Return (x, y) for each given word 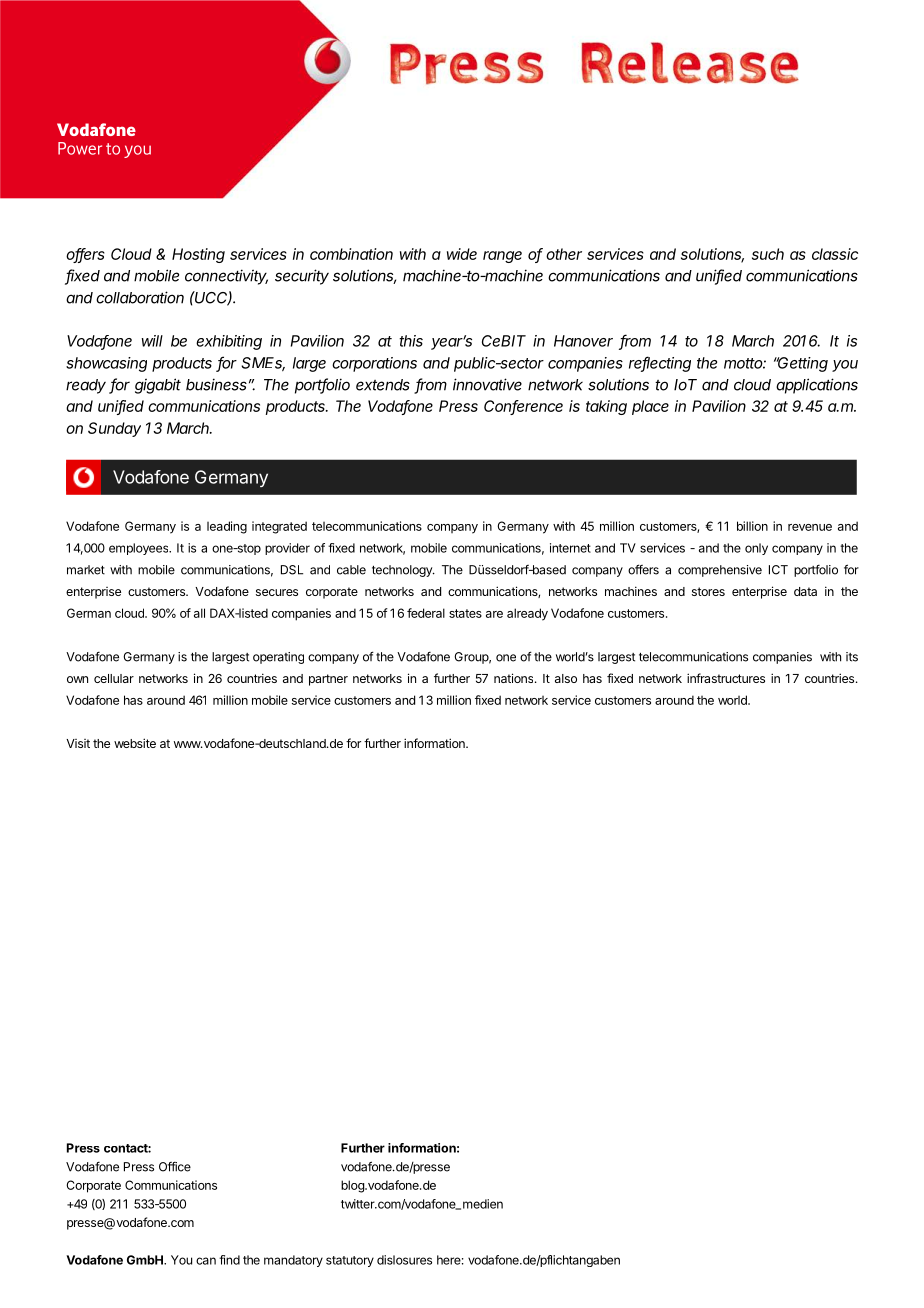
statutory (350, 1261)
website (135, 743)
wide (462, 254)
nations (515, 678)
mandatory (293, 1261)
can (206, 1261)
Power (80, 148)
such (768, 254)
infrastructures (726, 678)
